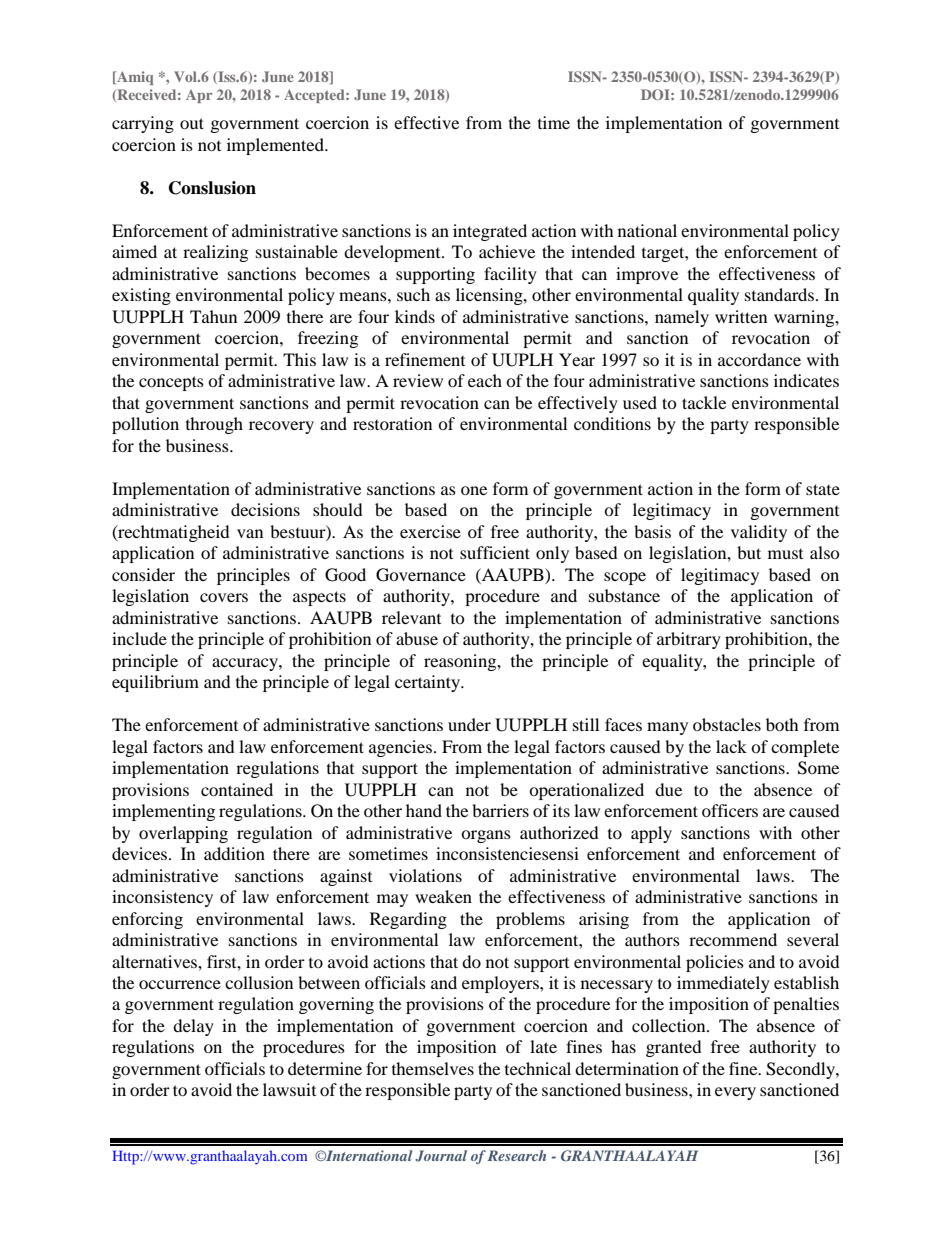 This screenshot has height=1233, width=952. What do you see at coordinates (490, 232) in the screenshot?
I see `integrated` at bounding box center [490, 232].
